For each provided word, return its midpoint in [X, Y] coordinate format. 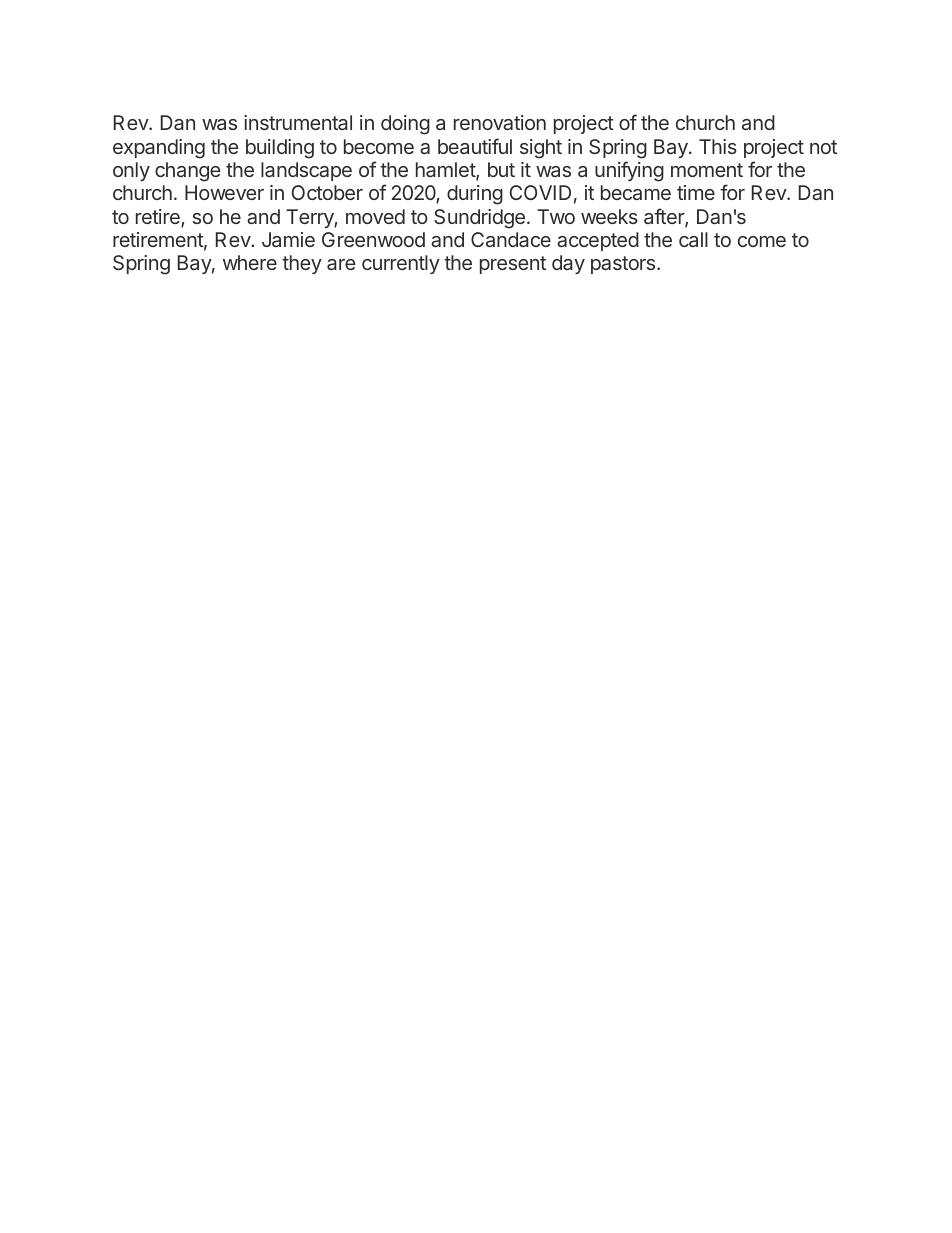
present [513, 265]
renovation [500, 122]
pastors [624, 265]
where [250, 262]
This [718, 146]
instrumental [298, 122]
